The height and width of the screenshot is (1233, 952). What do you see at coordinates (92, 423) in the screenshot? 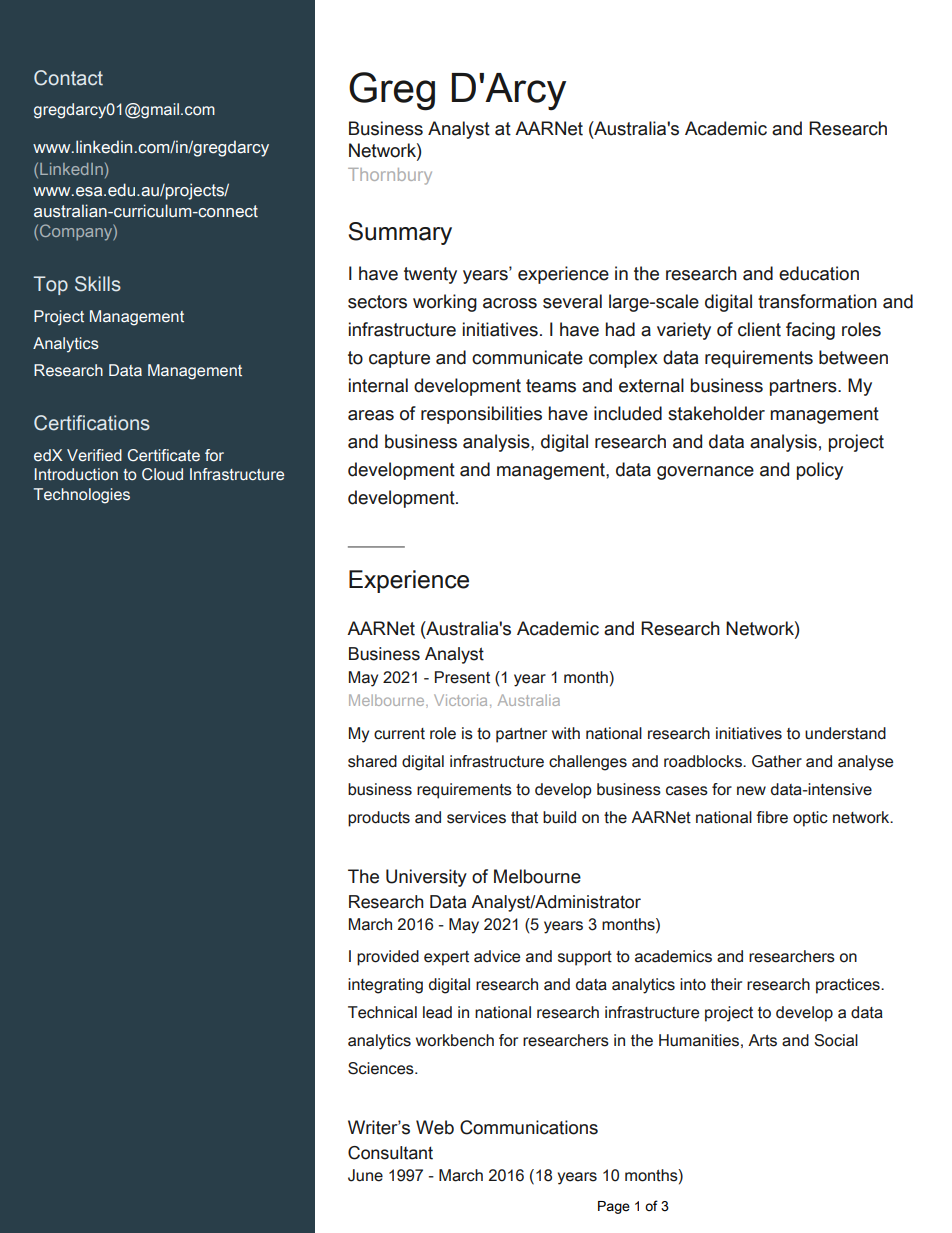
I see `Certifications` at bounding box center [92, 423].
